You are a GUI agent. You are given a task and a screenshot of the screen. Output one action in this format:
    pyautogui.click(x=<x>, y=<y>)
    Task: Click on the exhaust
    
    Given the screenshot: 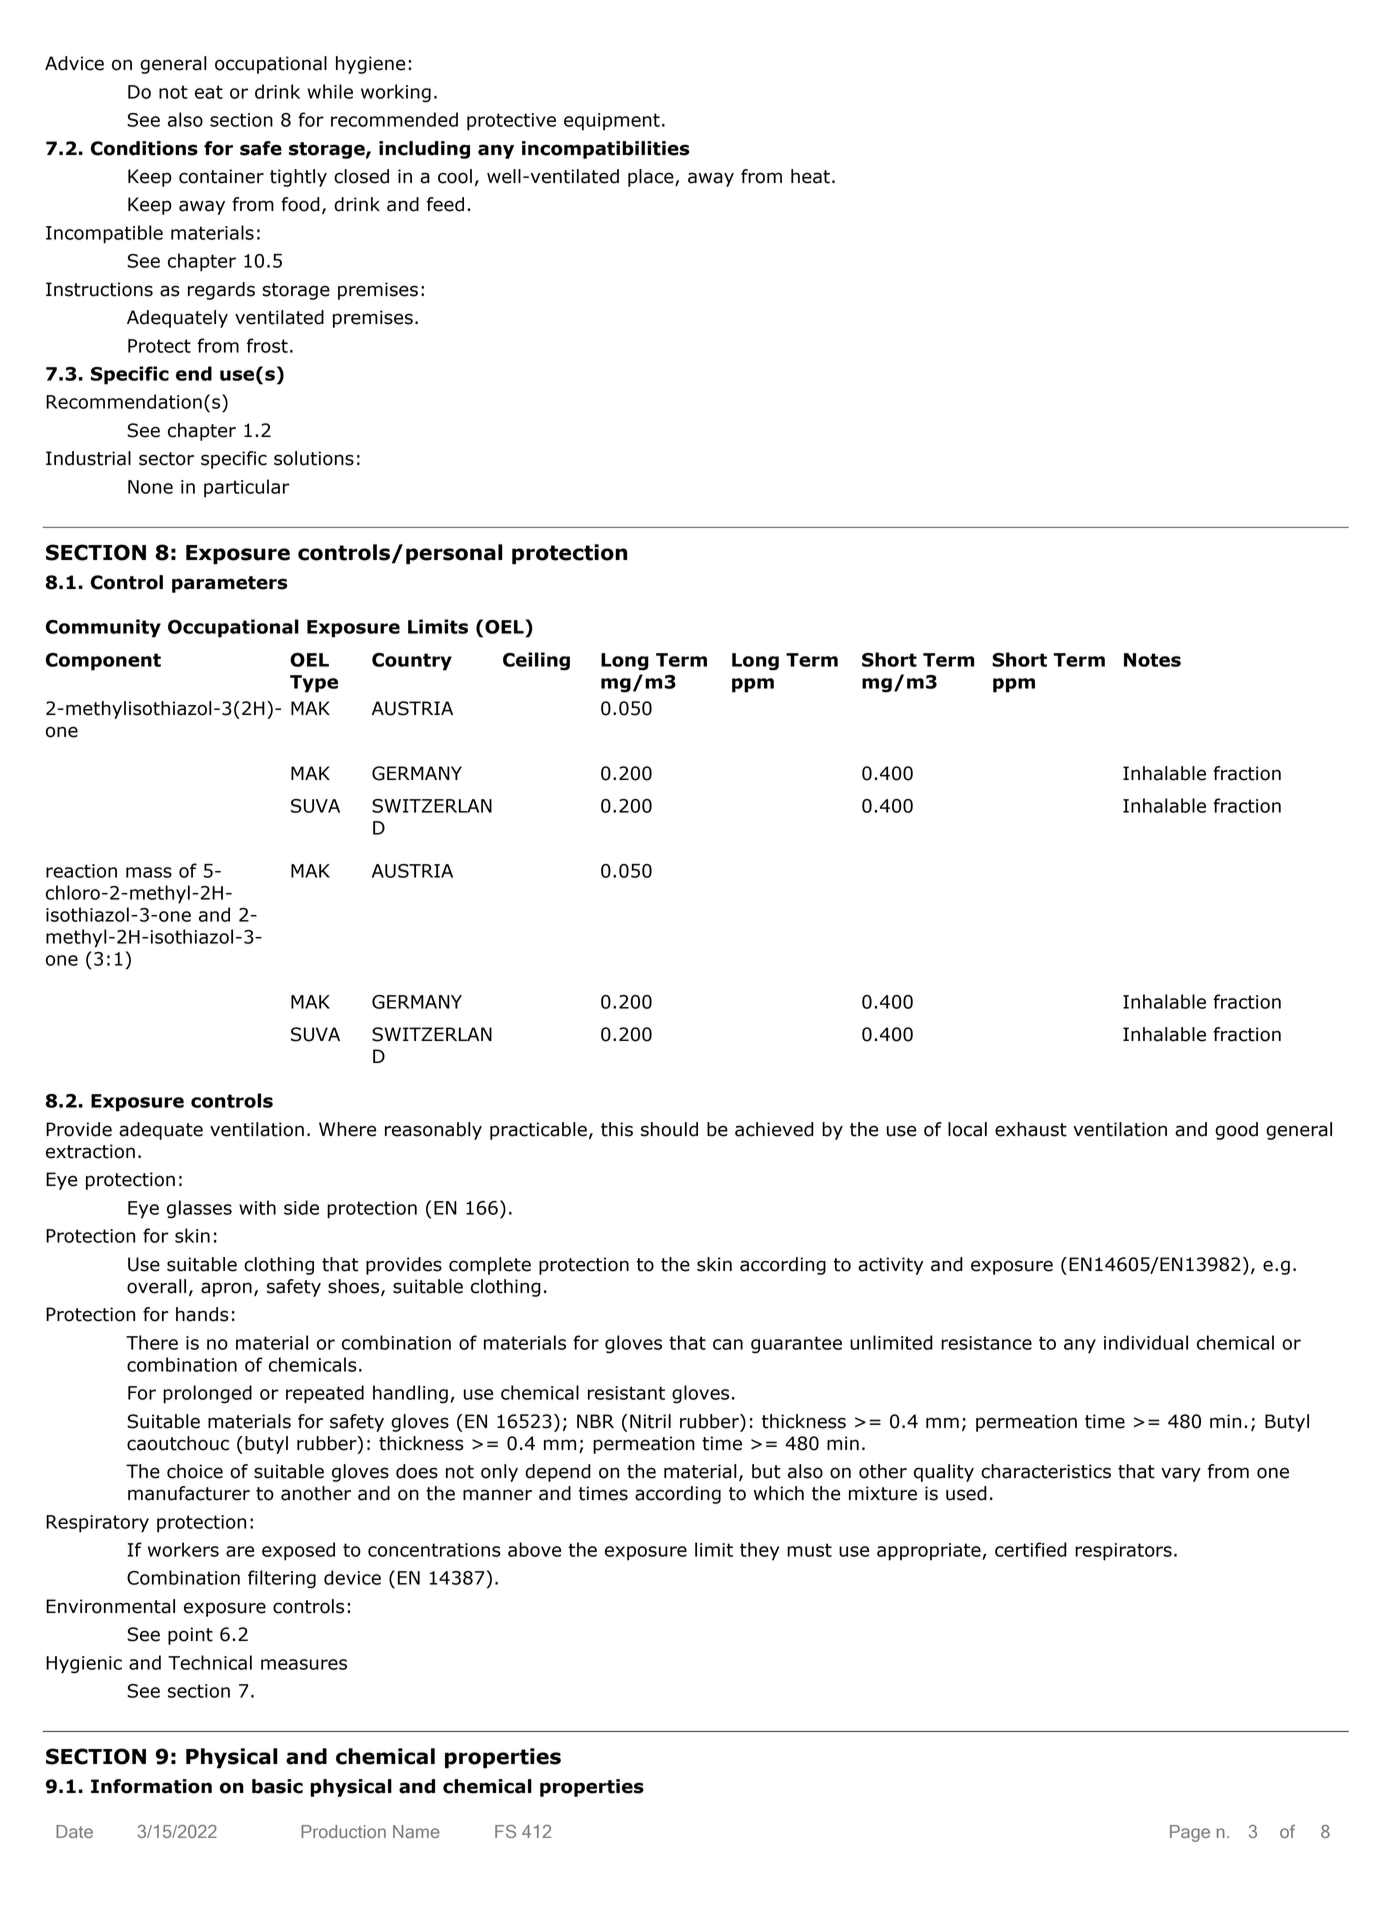 What is the action you would take?
    pyautogui.click(x=1031, y=1129)
